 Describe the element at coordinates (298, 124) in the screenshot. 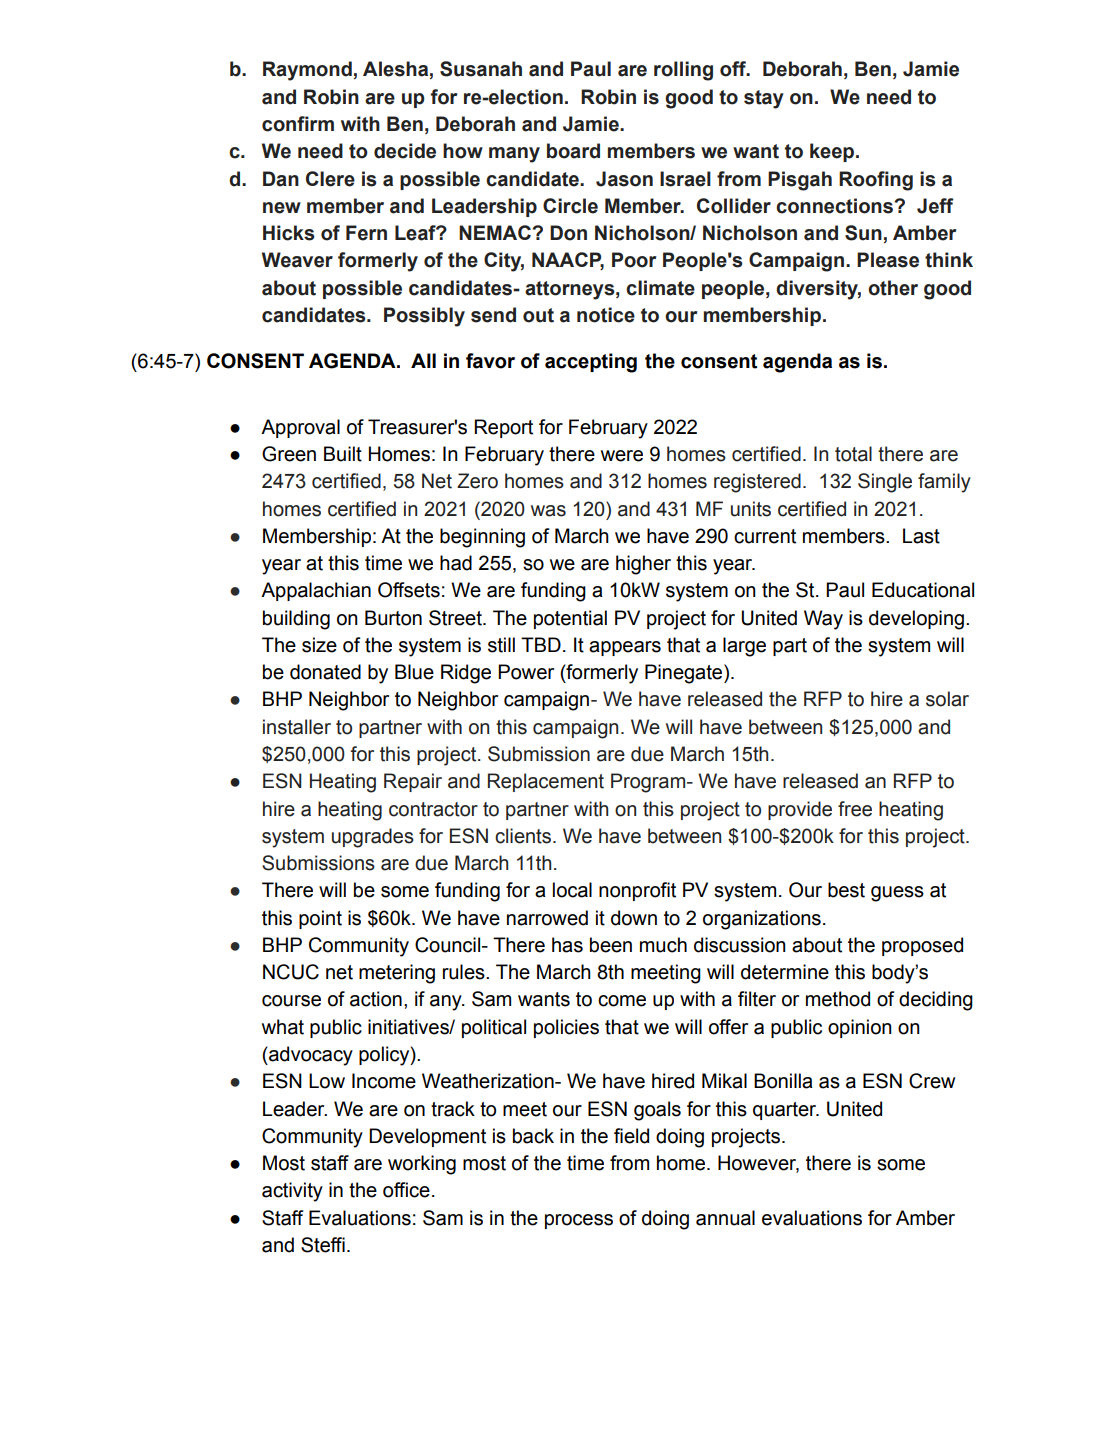

I see `confirm` at that location.
